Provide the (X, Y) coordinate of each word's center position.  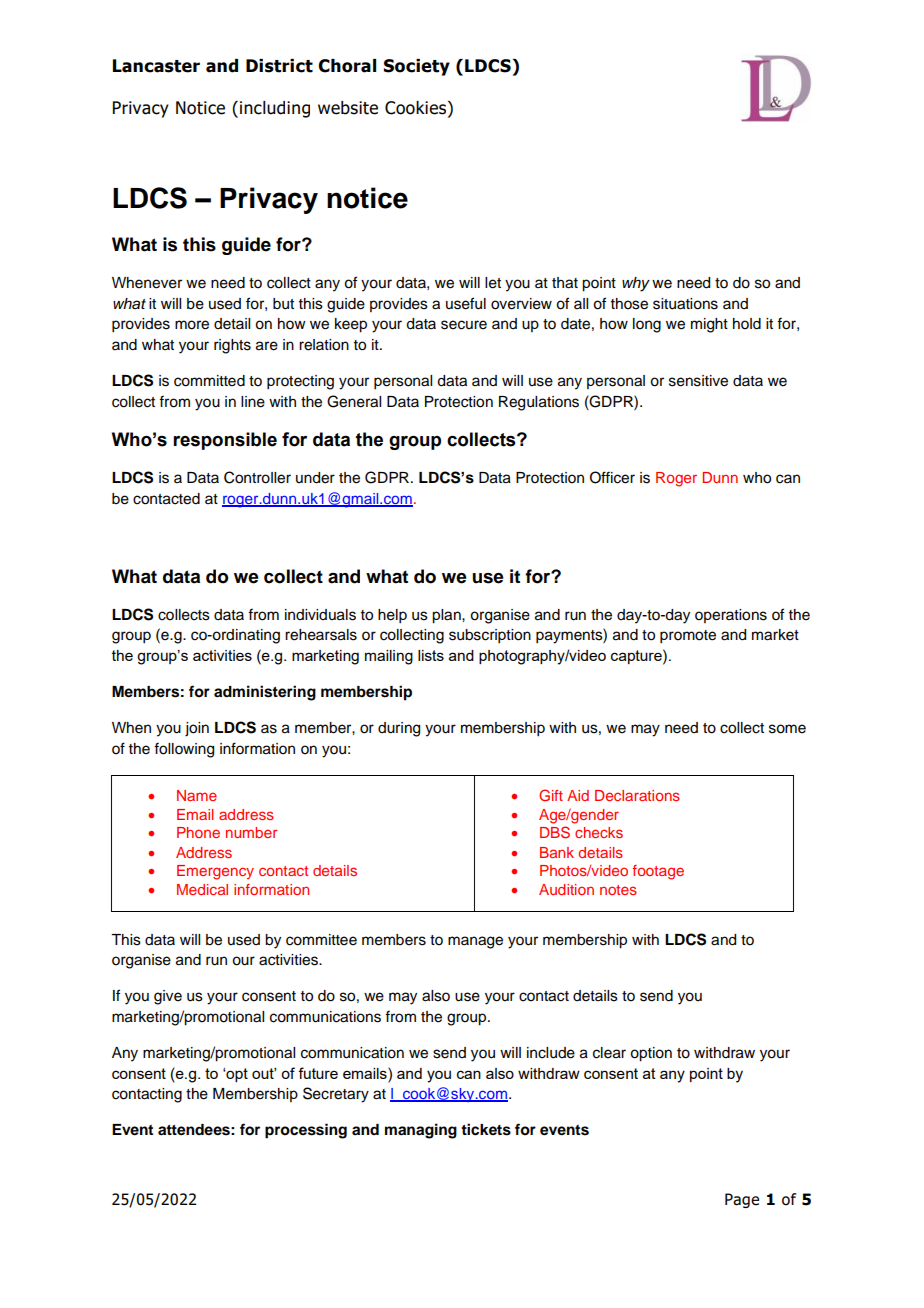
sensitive (698, 381)
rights (232, 346)
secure (464, 325)
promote (688, 637)
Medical (202, 889)
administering (265, 693)
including (275, 109)
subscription (490, 636)
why (636, 284)
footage (658, 872)
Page (742, 1200)
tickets (486, 1129)
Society (417, 67)
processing (306, 1131)
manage (475, 942)
